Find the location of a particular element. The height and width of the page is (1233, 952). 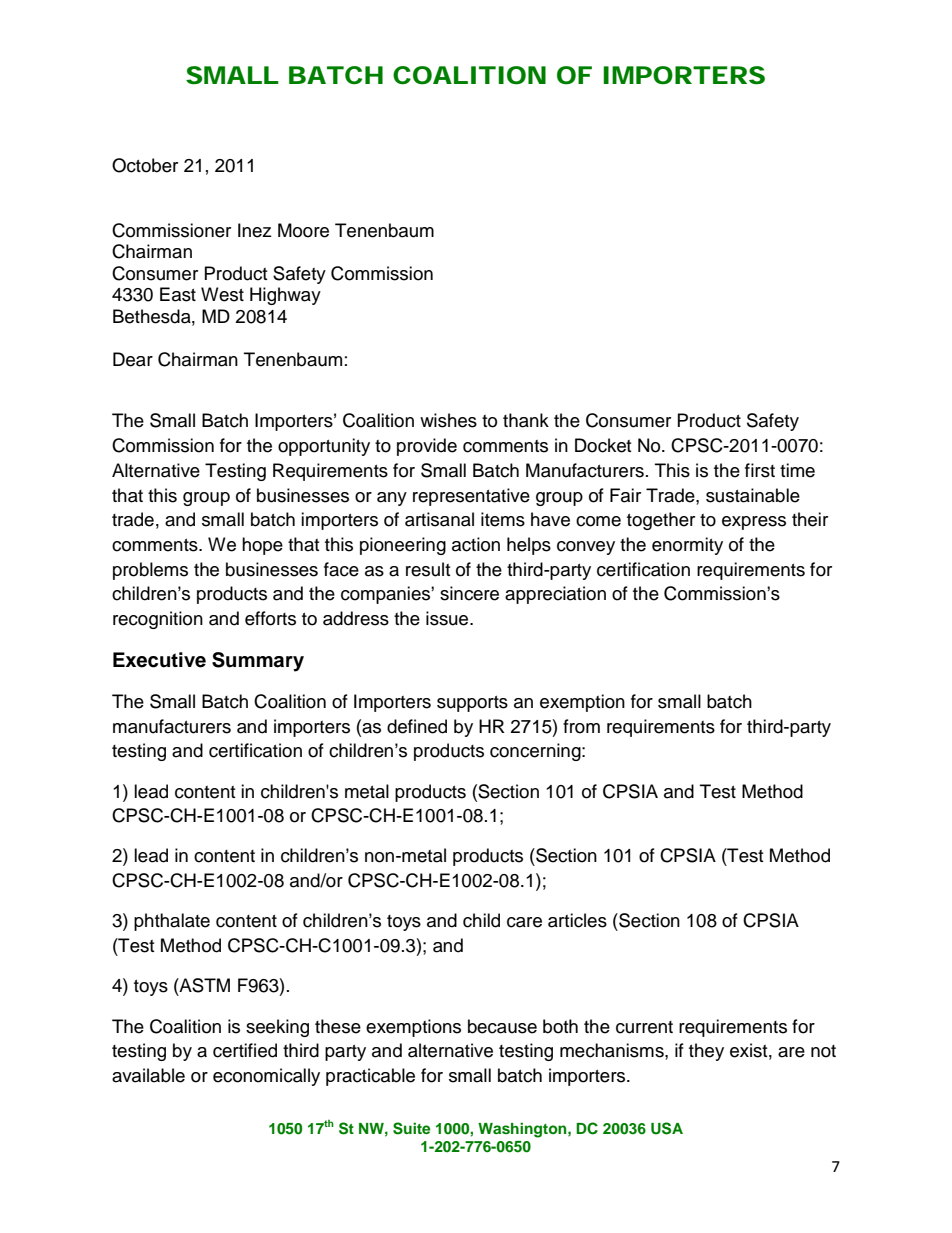

phthalate is located at coordinates (172, 922).
